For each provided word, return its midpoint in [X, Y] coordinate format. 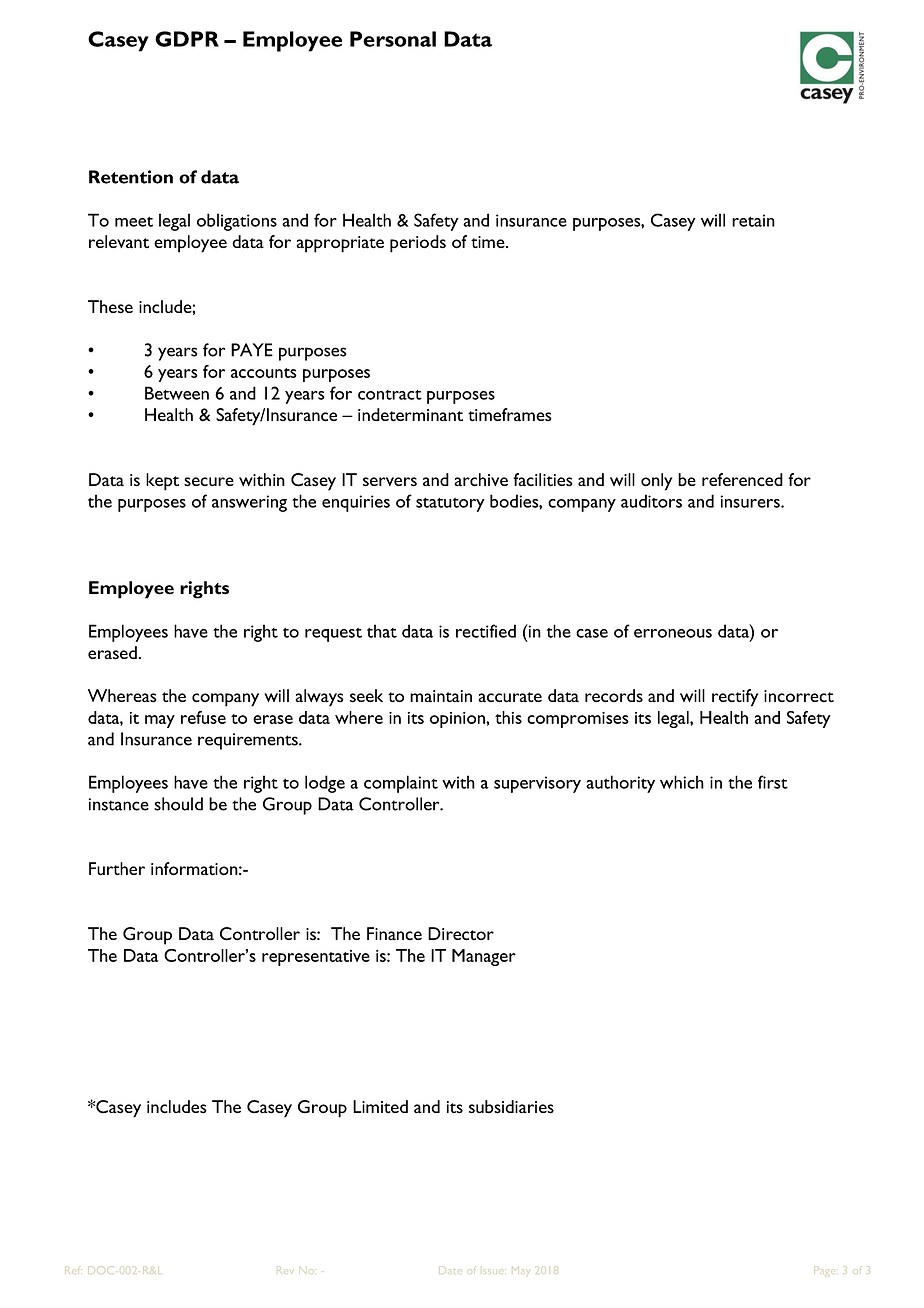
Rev [285, 1271]
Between [177, 393]
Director [461, 934]
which [682, 782]
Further [117, 868]
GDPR [187, 39]
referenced [742, 480]
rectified [486, 631]
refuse [203, 717]
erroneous [673, 633]
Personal [393, 39]
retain [753, 220]
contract [390, 395]
